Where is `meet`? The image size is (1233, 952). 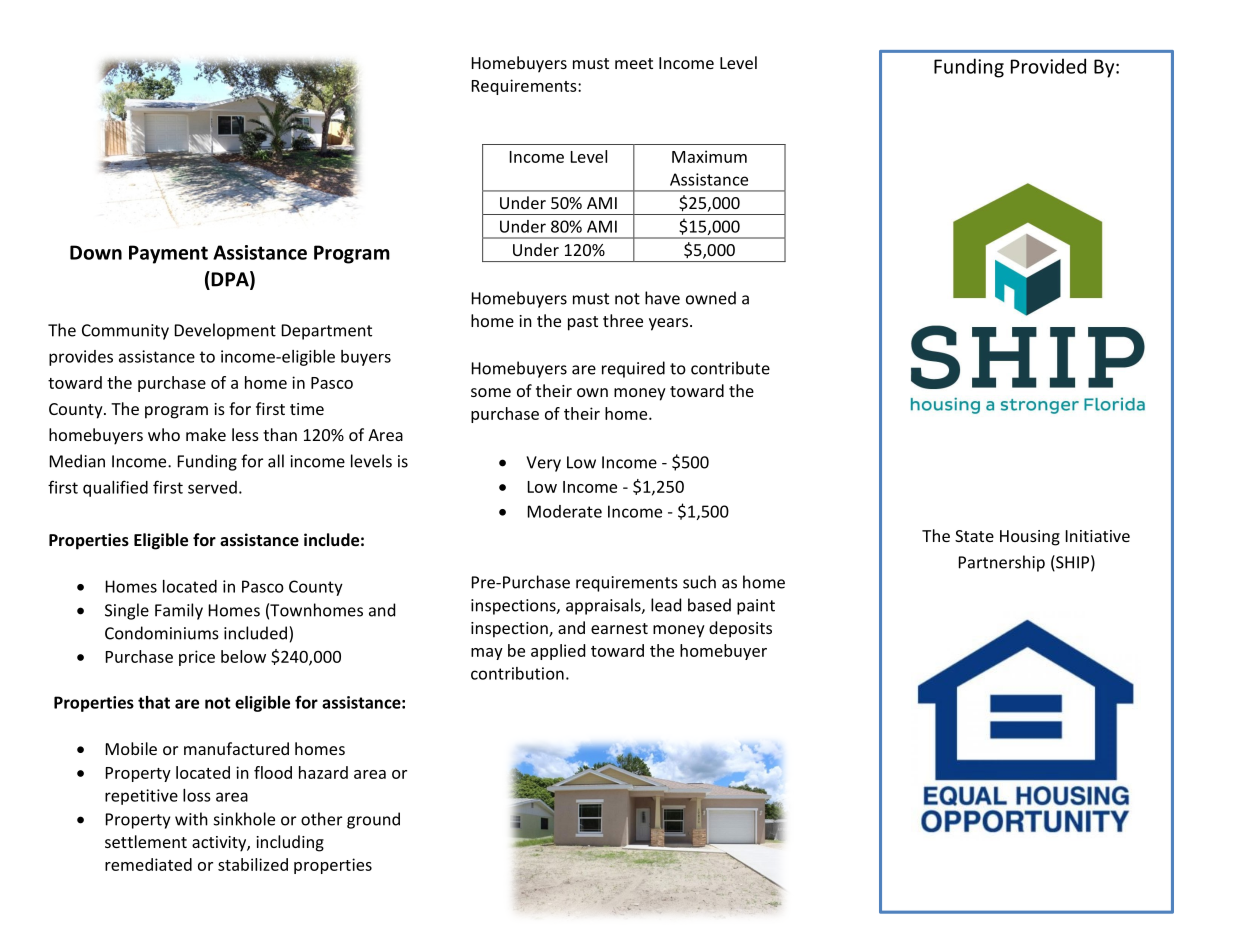 meet is located at coordinates (634, 63).
